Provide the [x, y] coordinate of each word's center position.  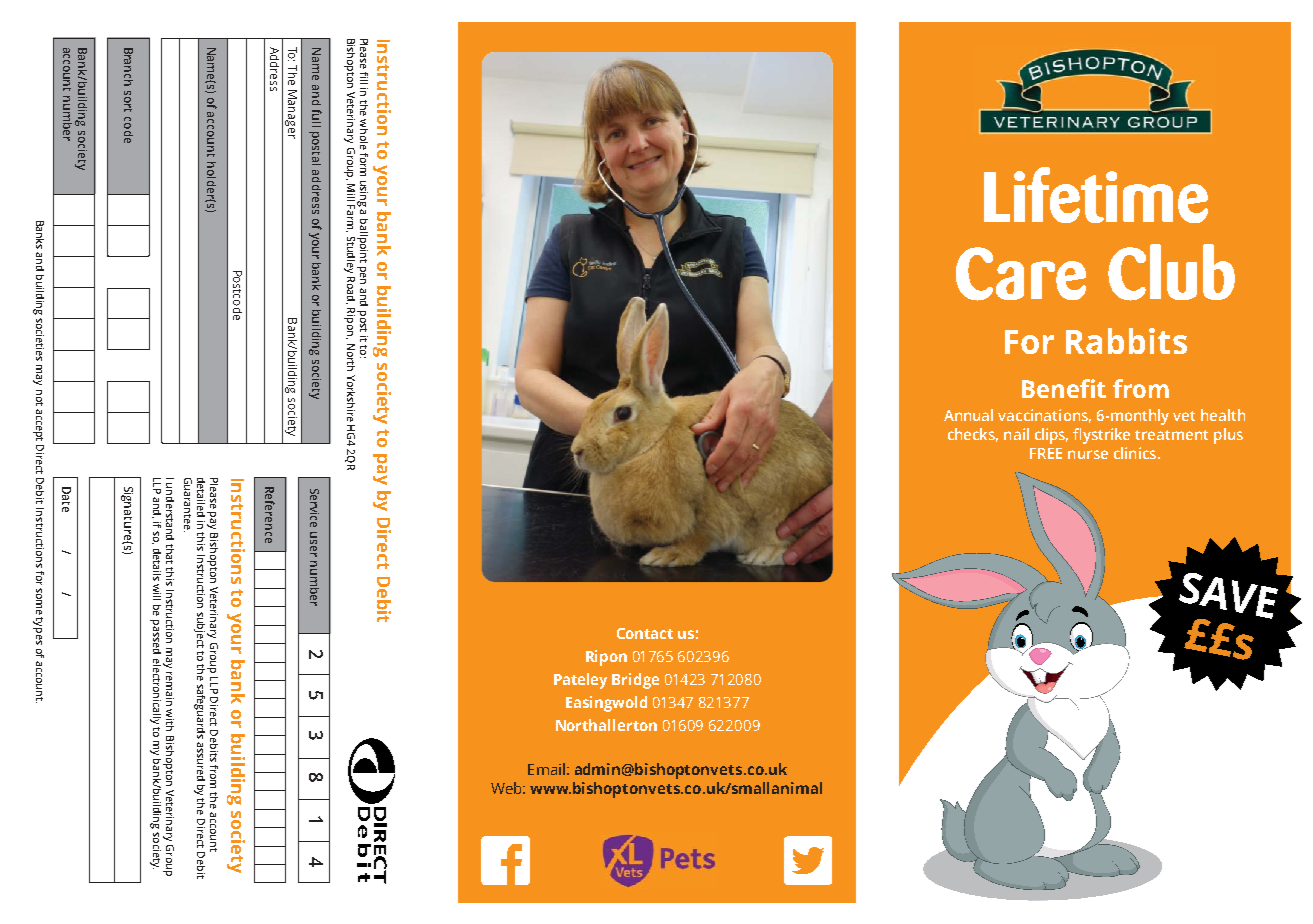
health [1223, 415]
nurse [1088, 454]
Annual [968, 415]
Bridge [635, 681]
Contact [645, 633]
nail [1016, 434]
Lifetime [1096, 195]
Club [1171, 272]
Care [1021, 274]
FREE [1046, 453]
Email [546, 769]
